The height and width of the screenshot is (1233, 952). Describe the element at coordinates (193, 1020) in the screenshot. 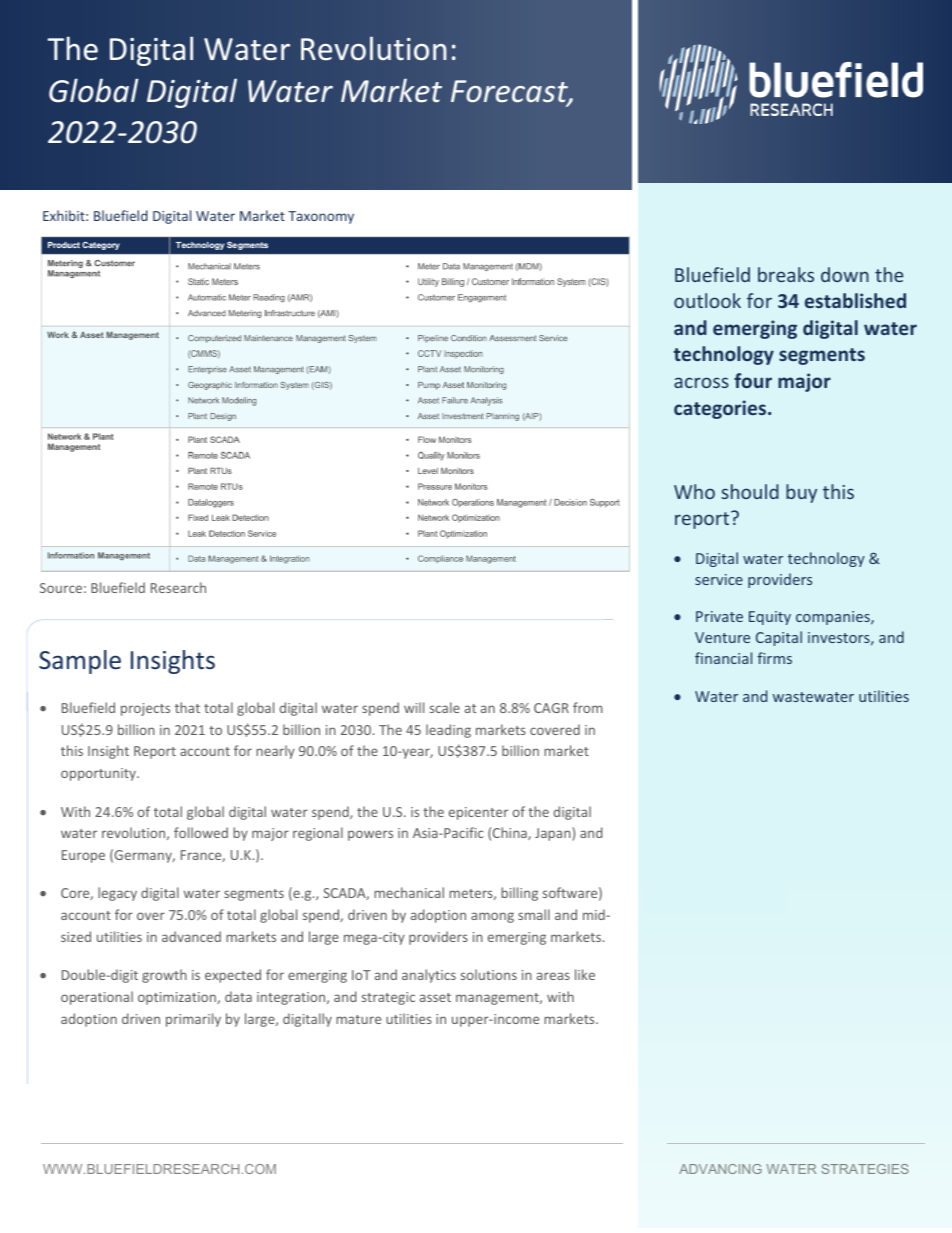

I see `primarily` at that location.
